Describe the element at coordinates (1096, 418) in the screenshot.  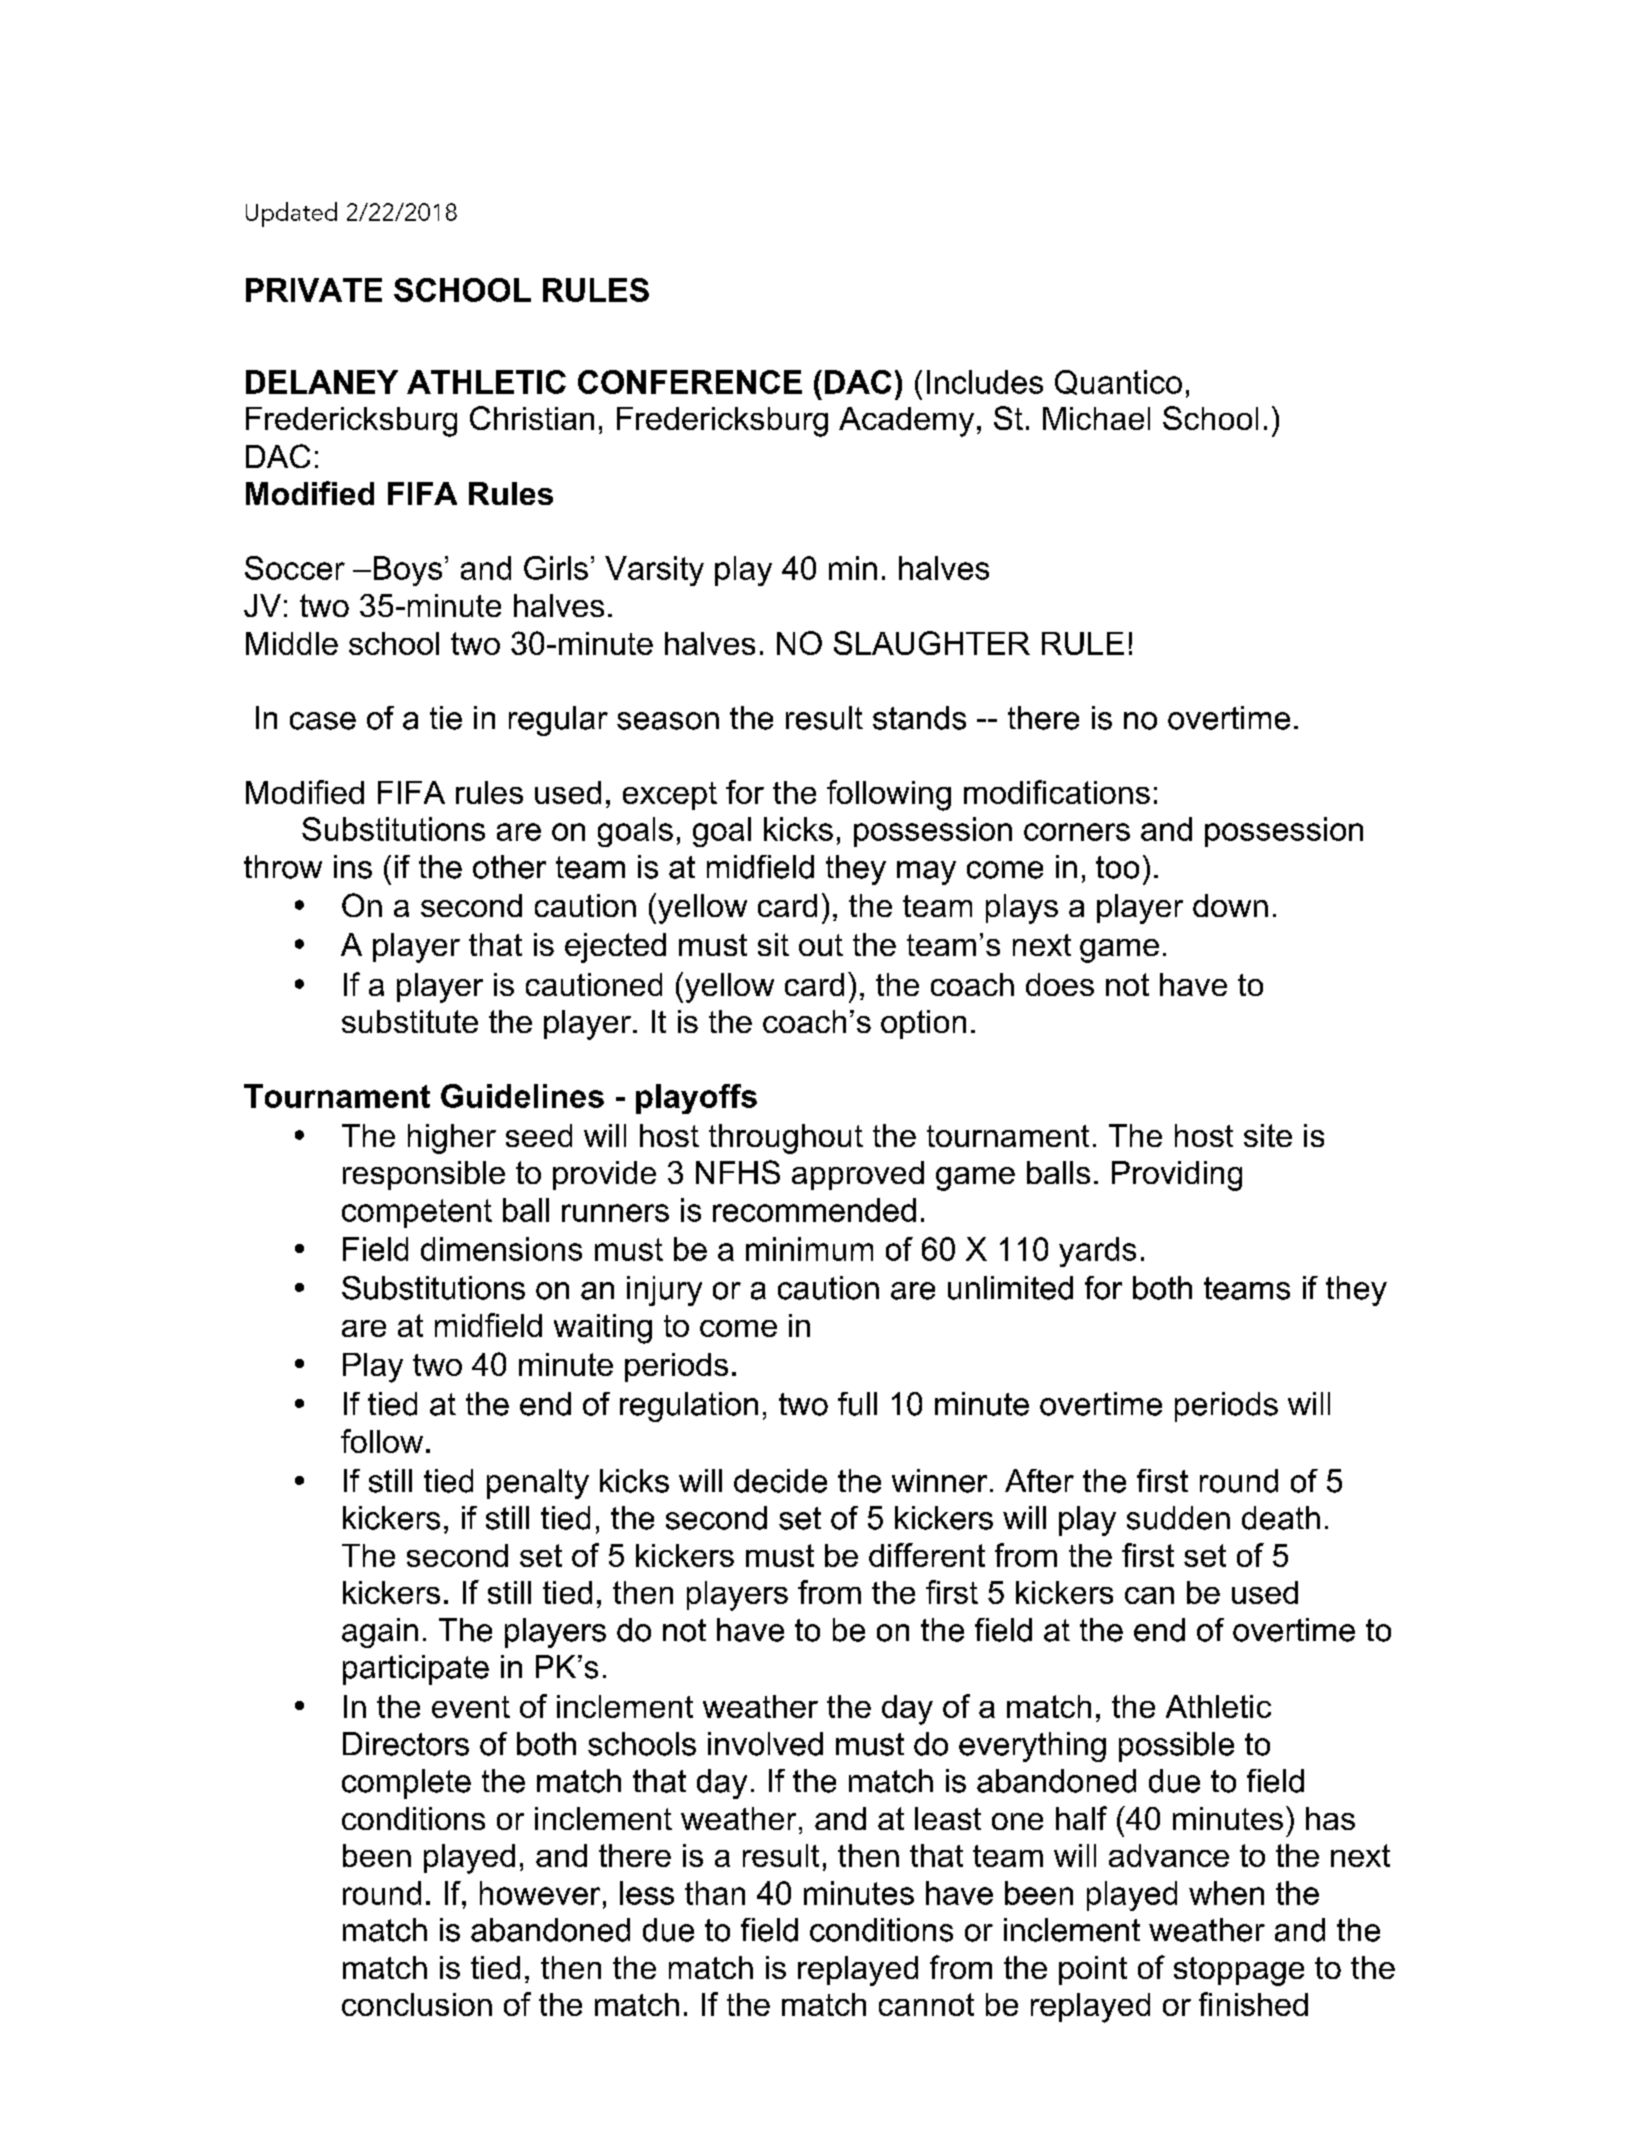
I see `Michael` at that location.
